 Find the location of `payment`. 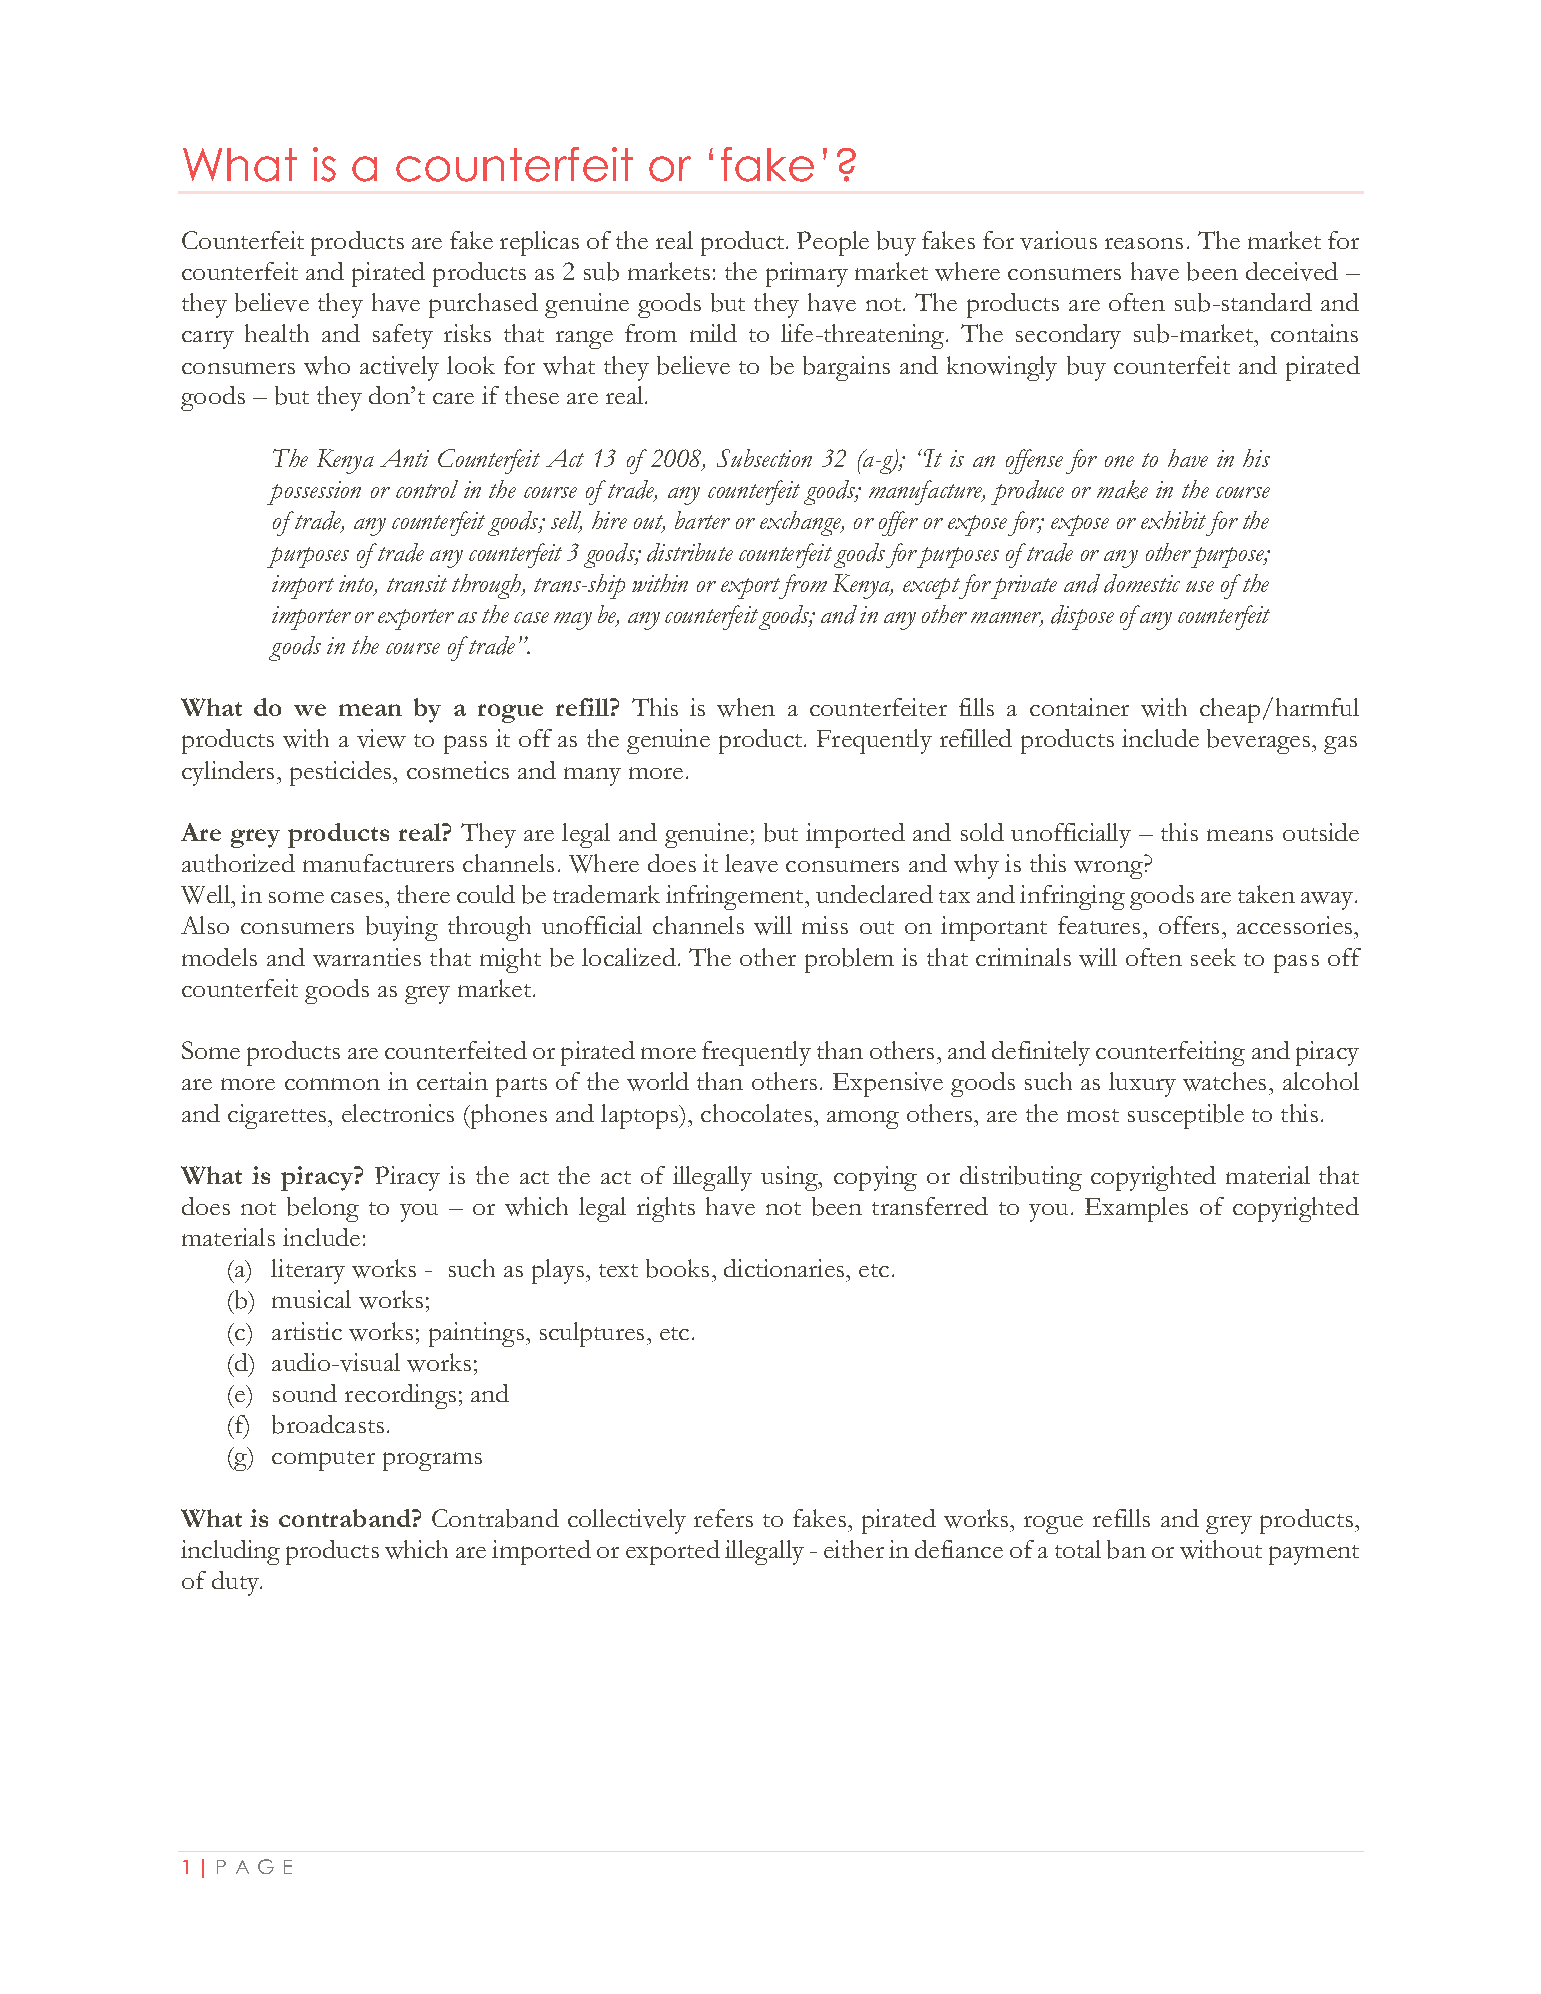

payment is located at coordinates (1314, 1555).
